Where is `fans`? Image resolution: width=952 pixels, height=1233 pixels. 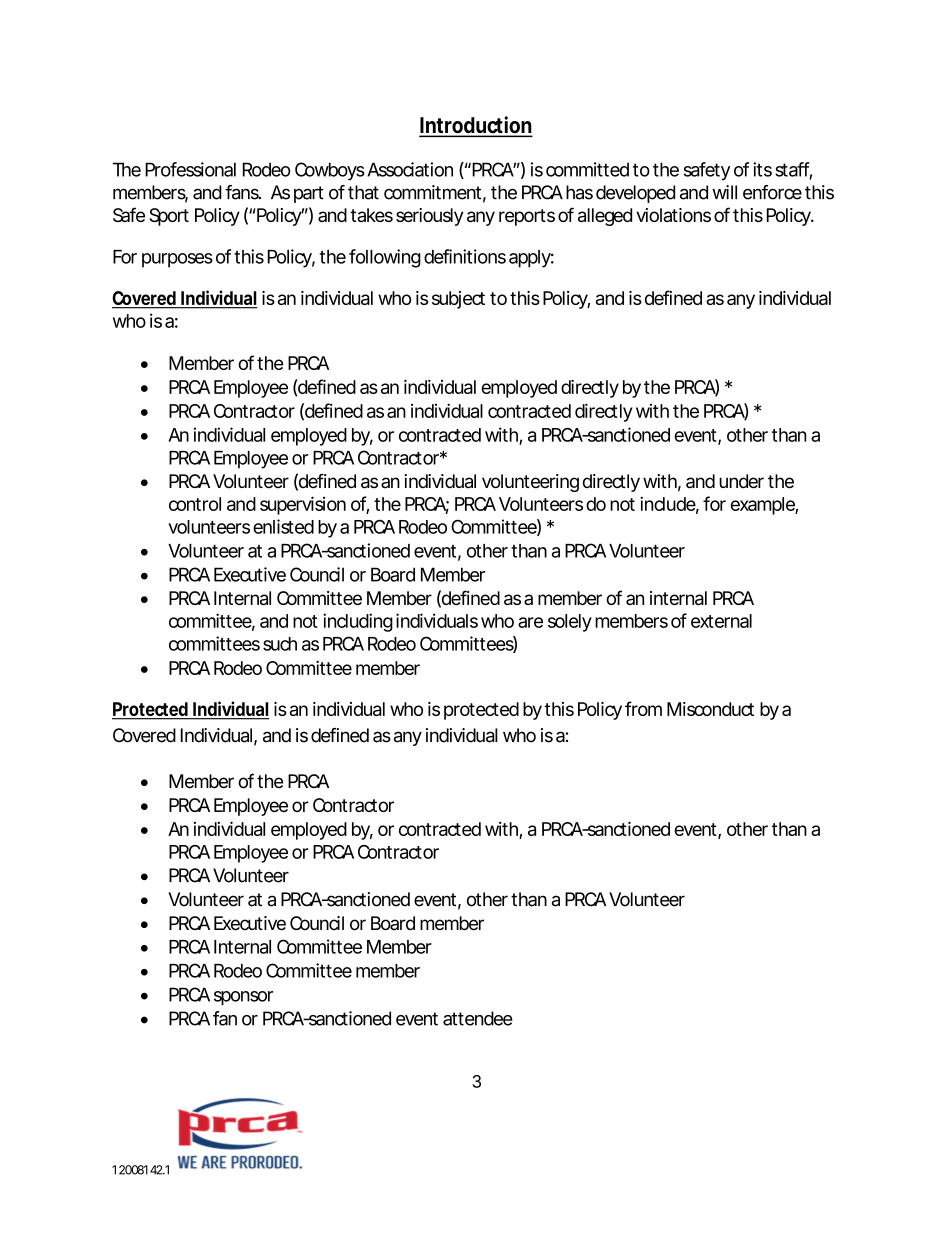
fans is located at coordinates (243, 192).
